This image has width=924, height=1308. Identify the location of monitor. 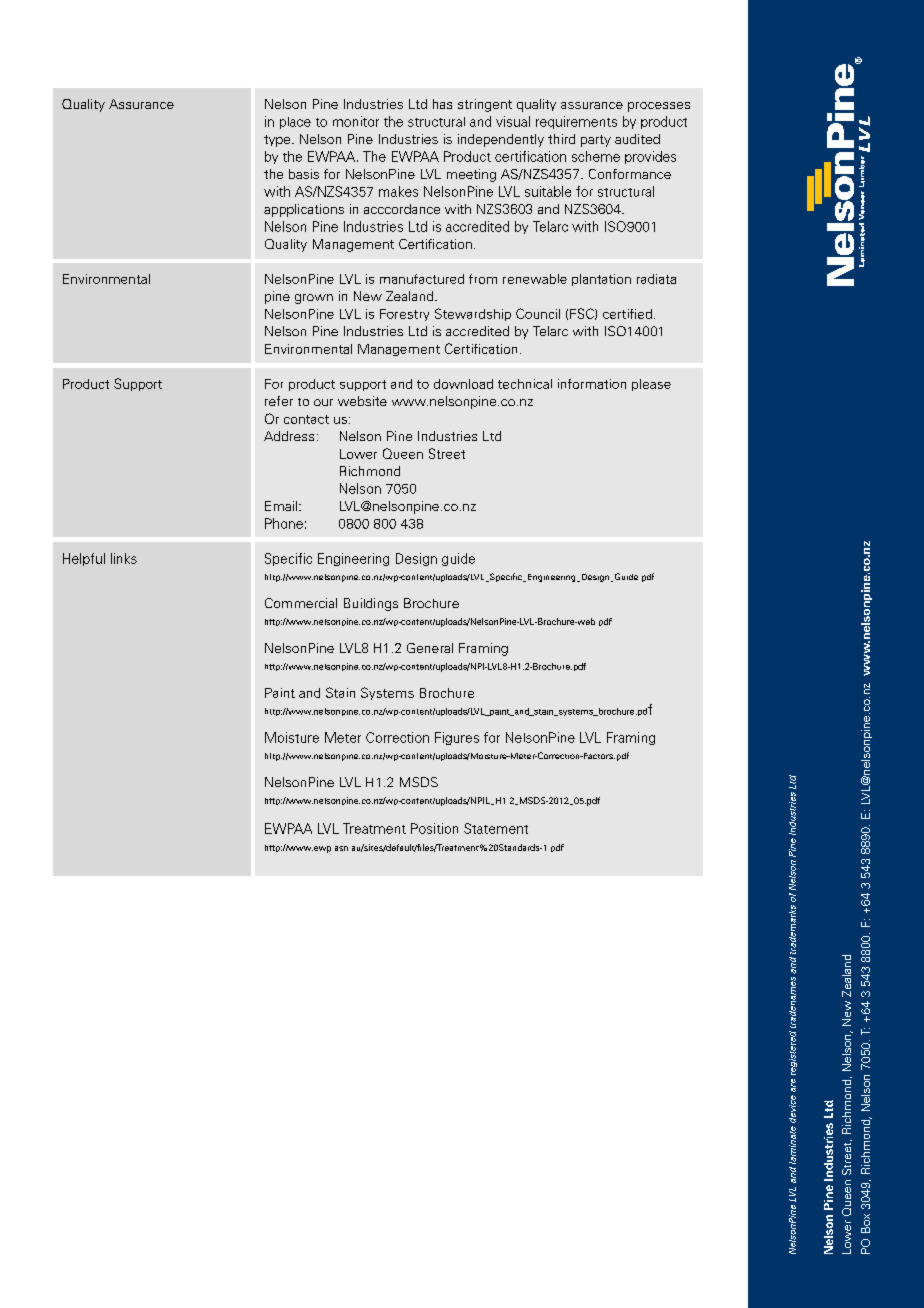
(356, 121).
